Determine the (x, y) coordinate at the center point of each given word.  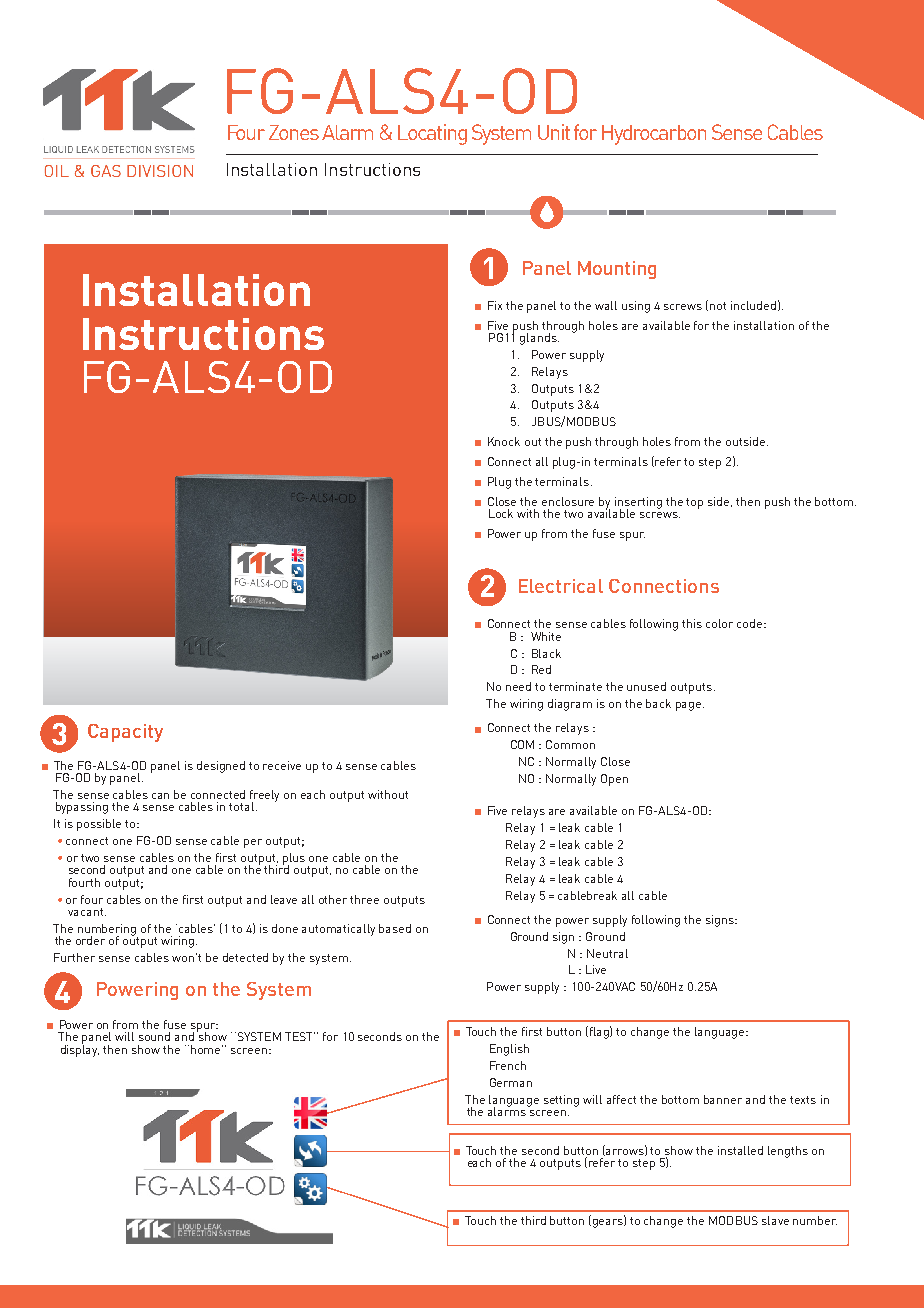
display (80, 1050)
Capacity (125, 733)
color (719, 623)
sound (154, 1036)
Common (570, 744)
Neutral (607, 953)
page (690, 706)
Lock (501, 513)
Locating (432, 134)
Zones (294, 132)
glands (539, 339)
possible (99, 825)
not (718, 306)
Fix (495, 305)
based (395, 928)
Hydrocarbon (654, 135)
